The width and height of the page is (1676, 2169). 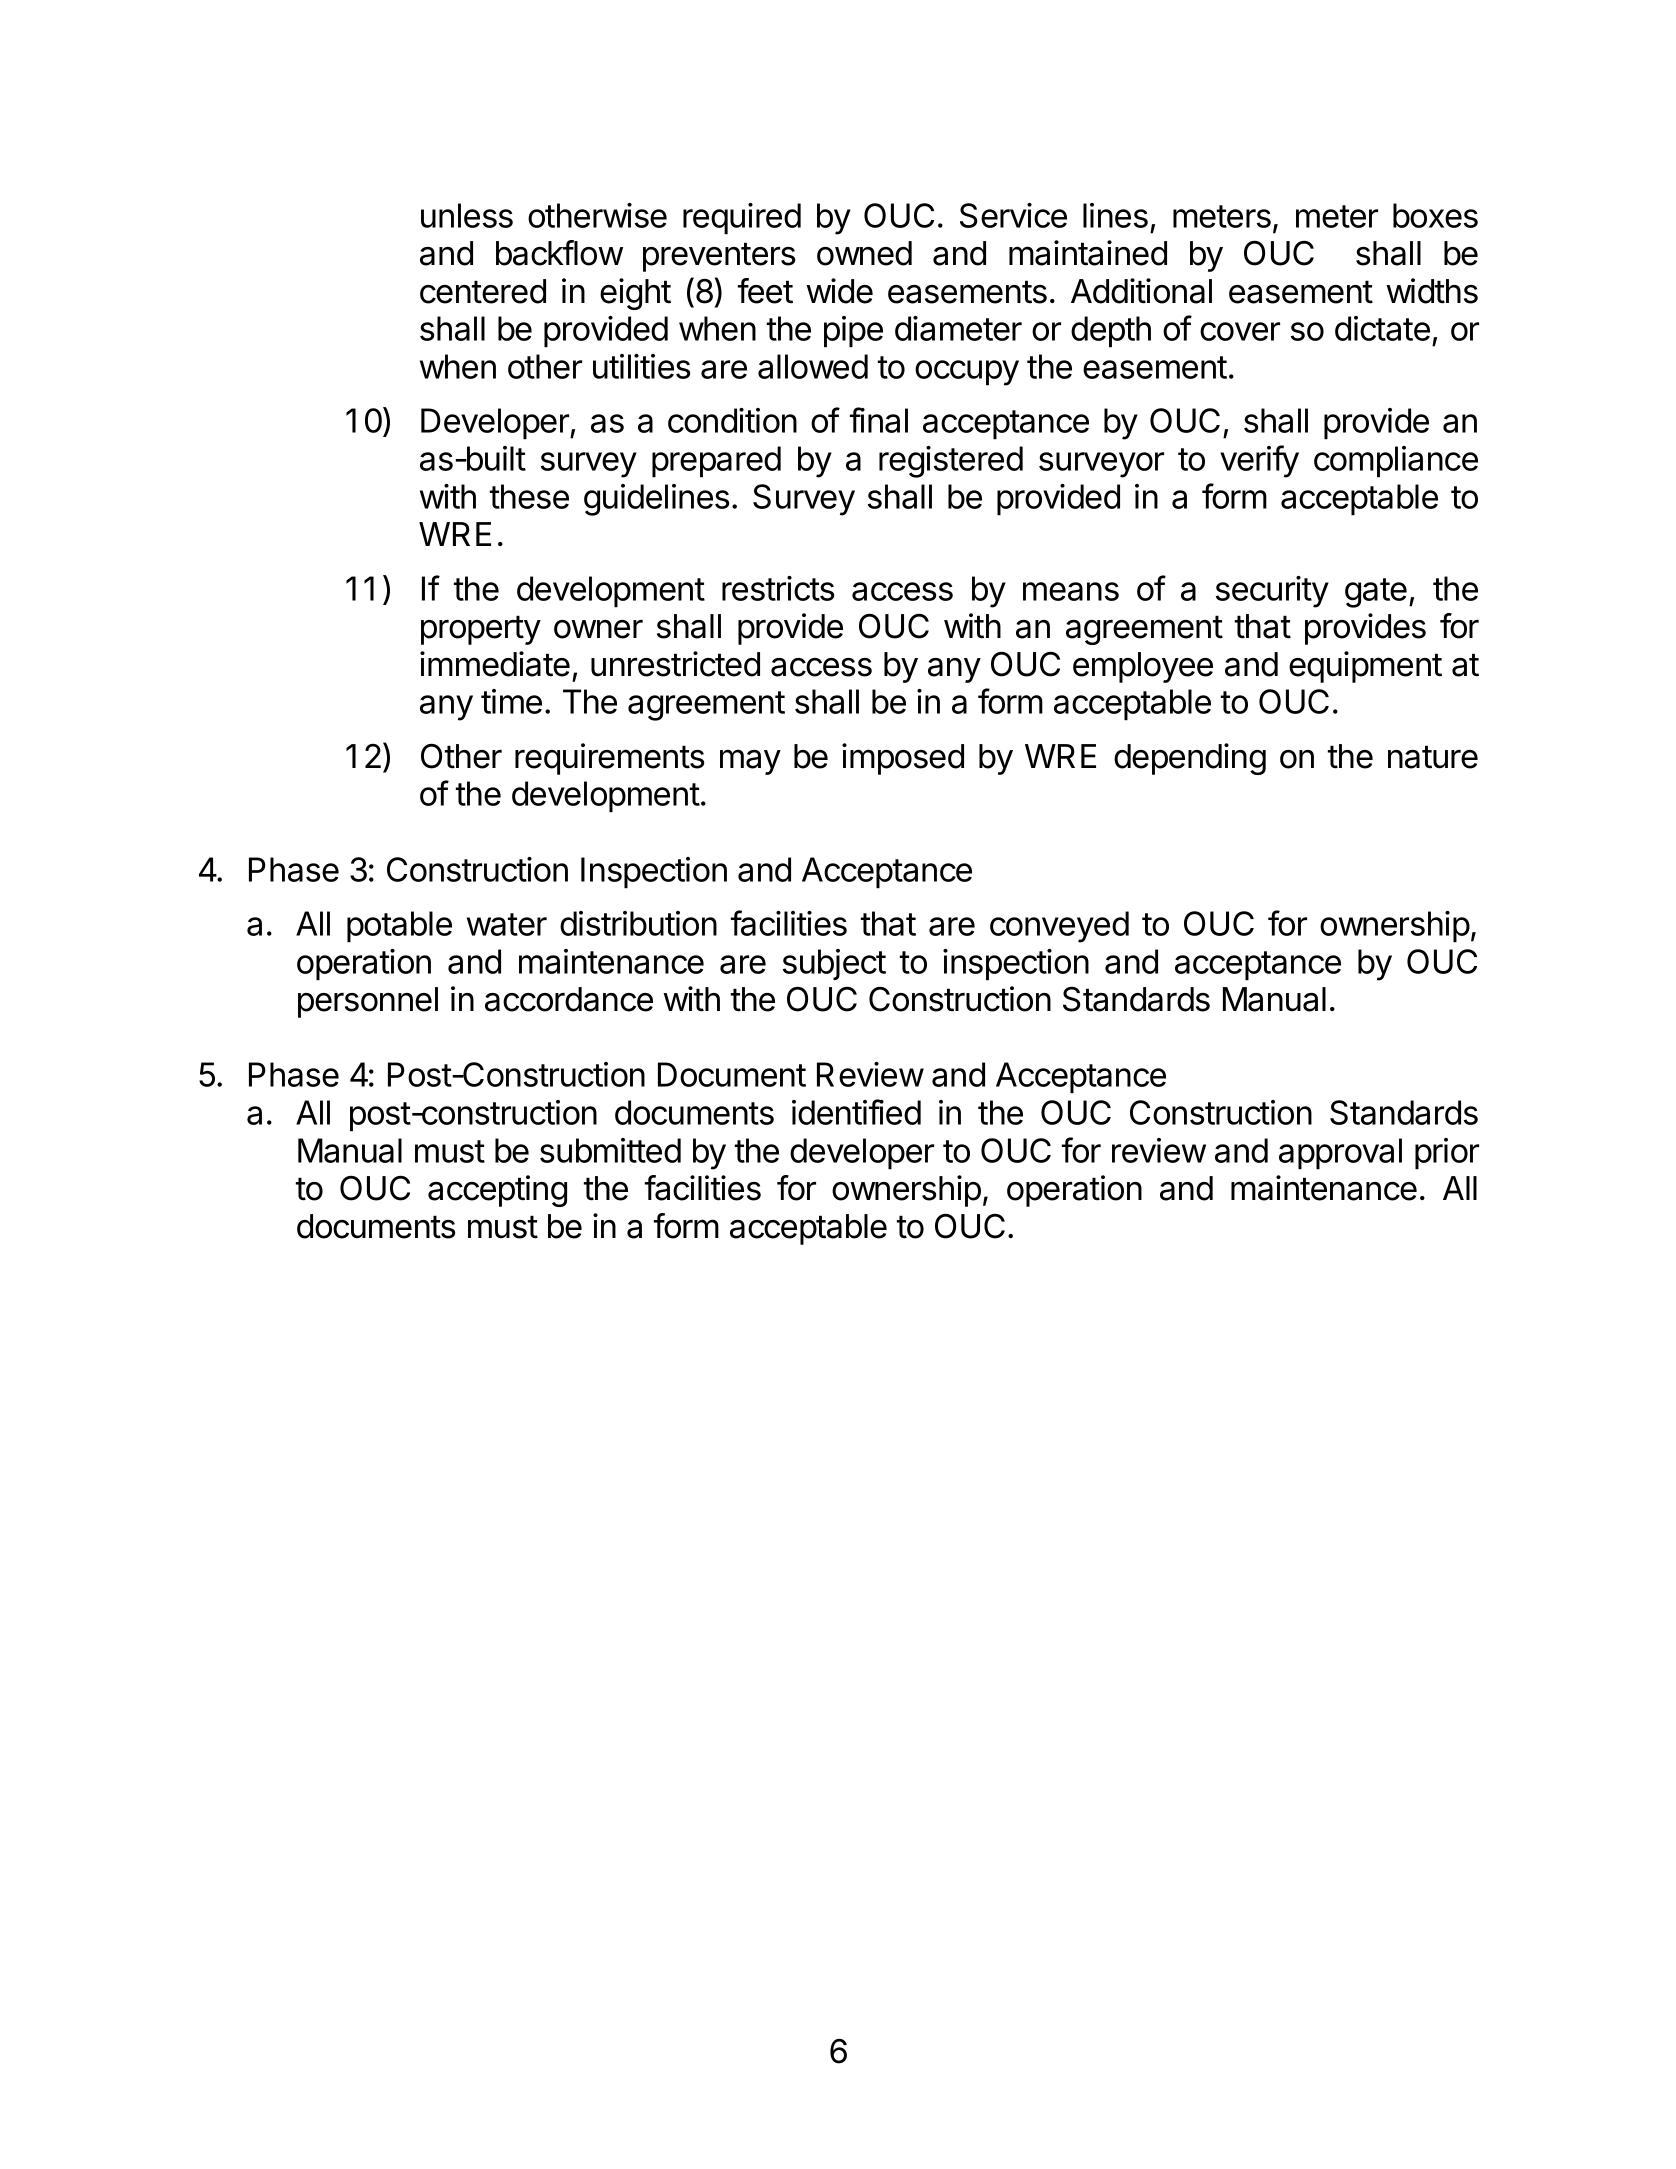 What do you see at coordinates (856, 1112) in the page?
I see `identified` at bounding box center [856, 1112].
